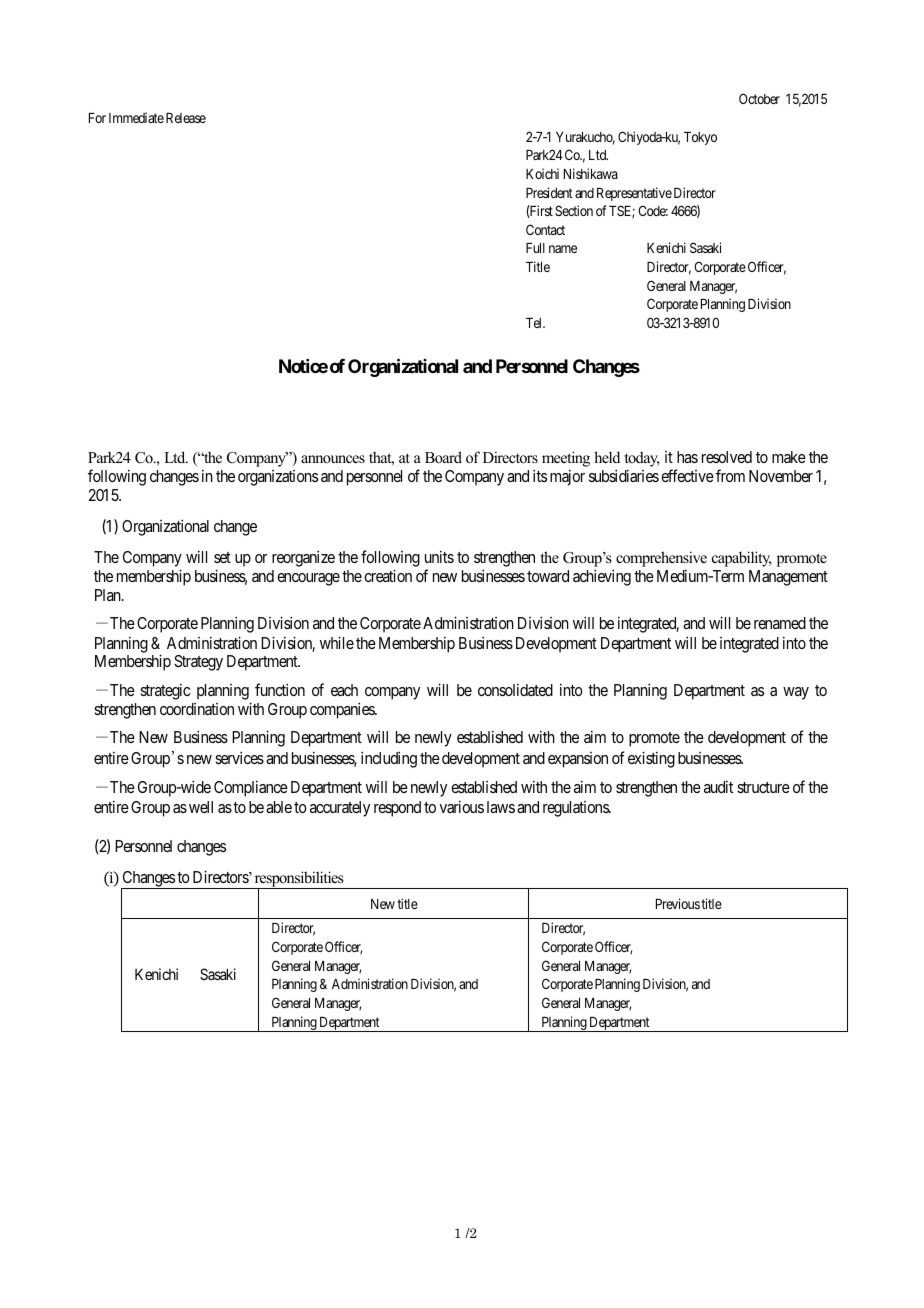 Image resolution: width=924 pixels, height=1308 pixels. Describe the element at coordinates (542, 173) in the screenshot. I see `Koichi` at that location.
